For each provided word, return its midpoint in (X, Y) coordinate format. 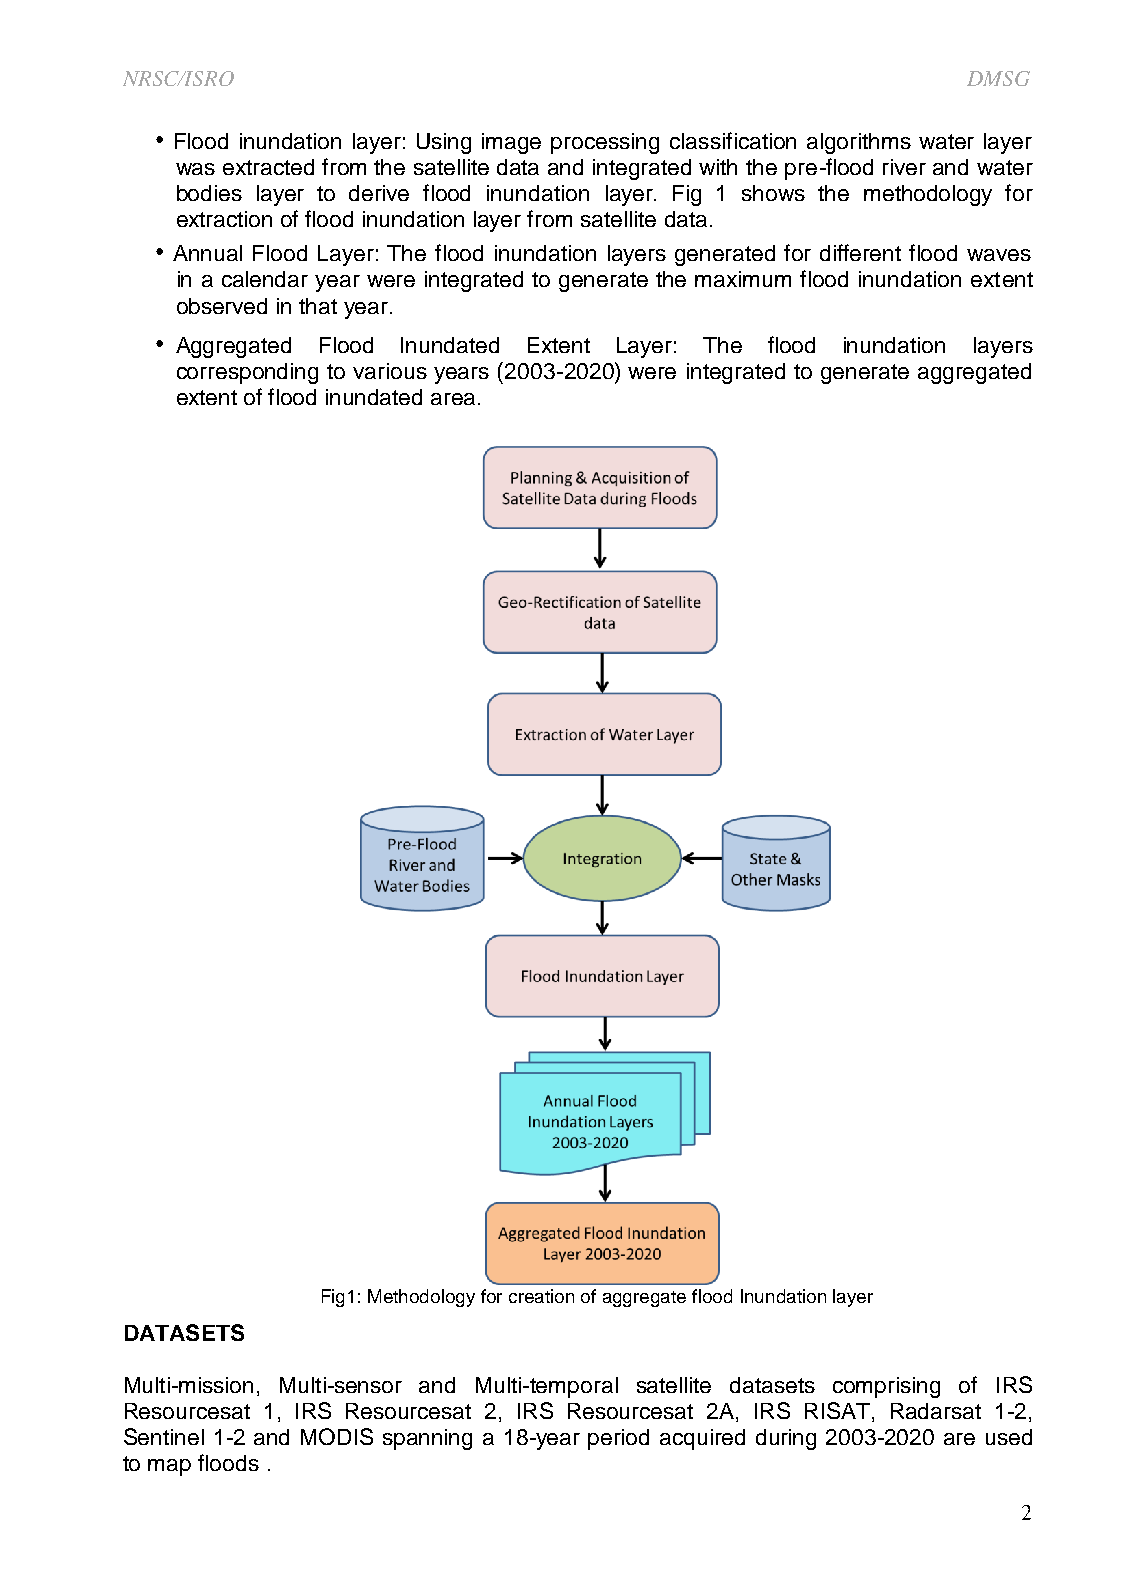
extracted (268, 167)
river (904, 167)
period (618, 1439)
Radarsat (936, 1411)
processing (605, 143)
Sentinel (164, 1436)
